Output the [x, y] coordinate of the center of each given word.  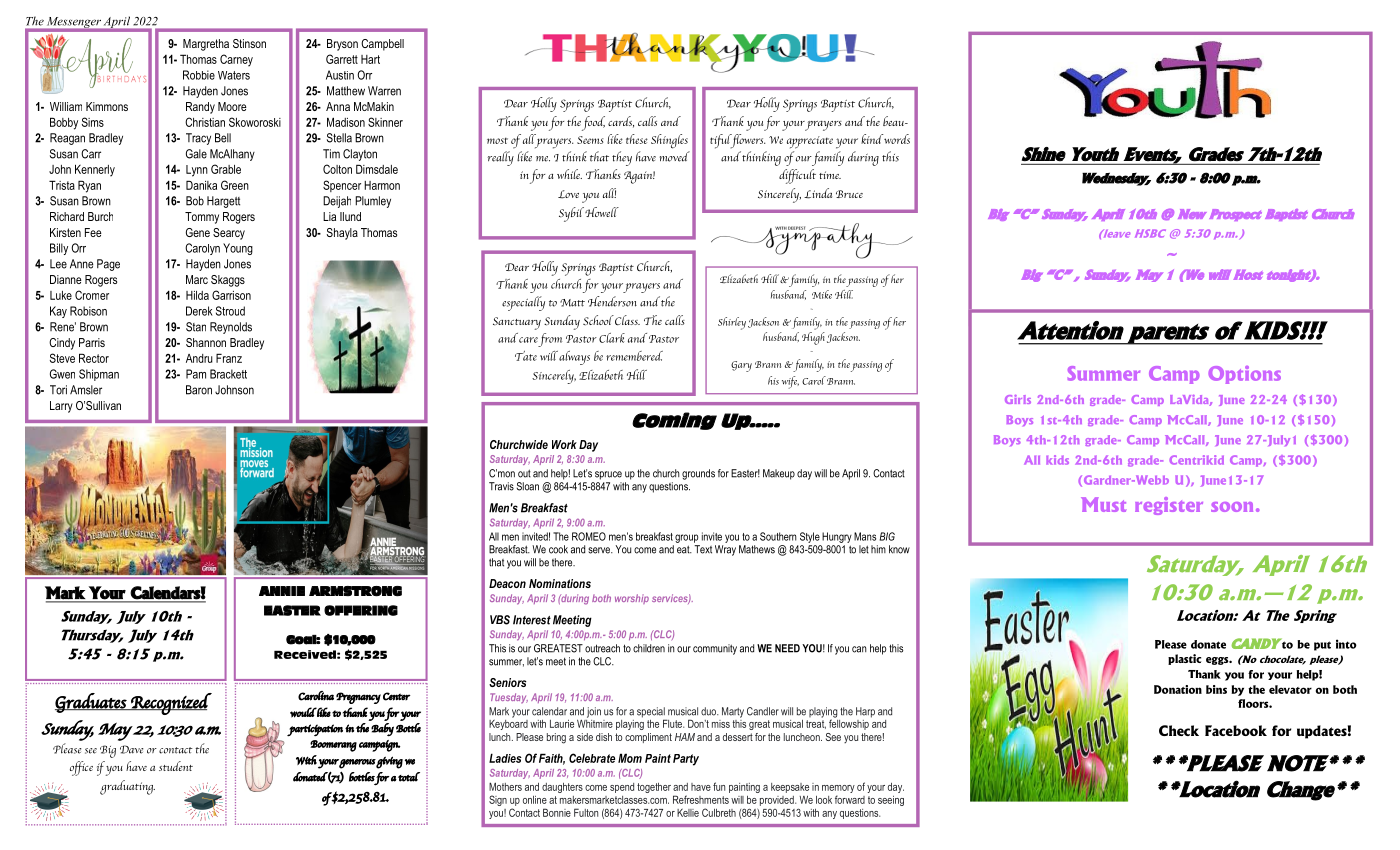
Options [1244, 375]
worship [632, 599]
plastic [1184, 659]
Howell [602, 212]
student [176, 766]
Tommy [202, 218]
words [896, 139]
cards [621, 122]
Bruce [849, 194]
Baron [199, 390]
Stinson [249, 43]
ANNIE [282, 591]
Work [564, 444]
